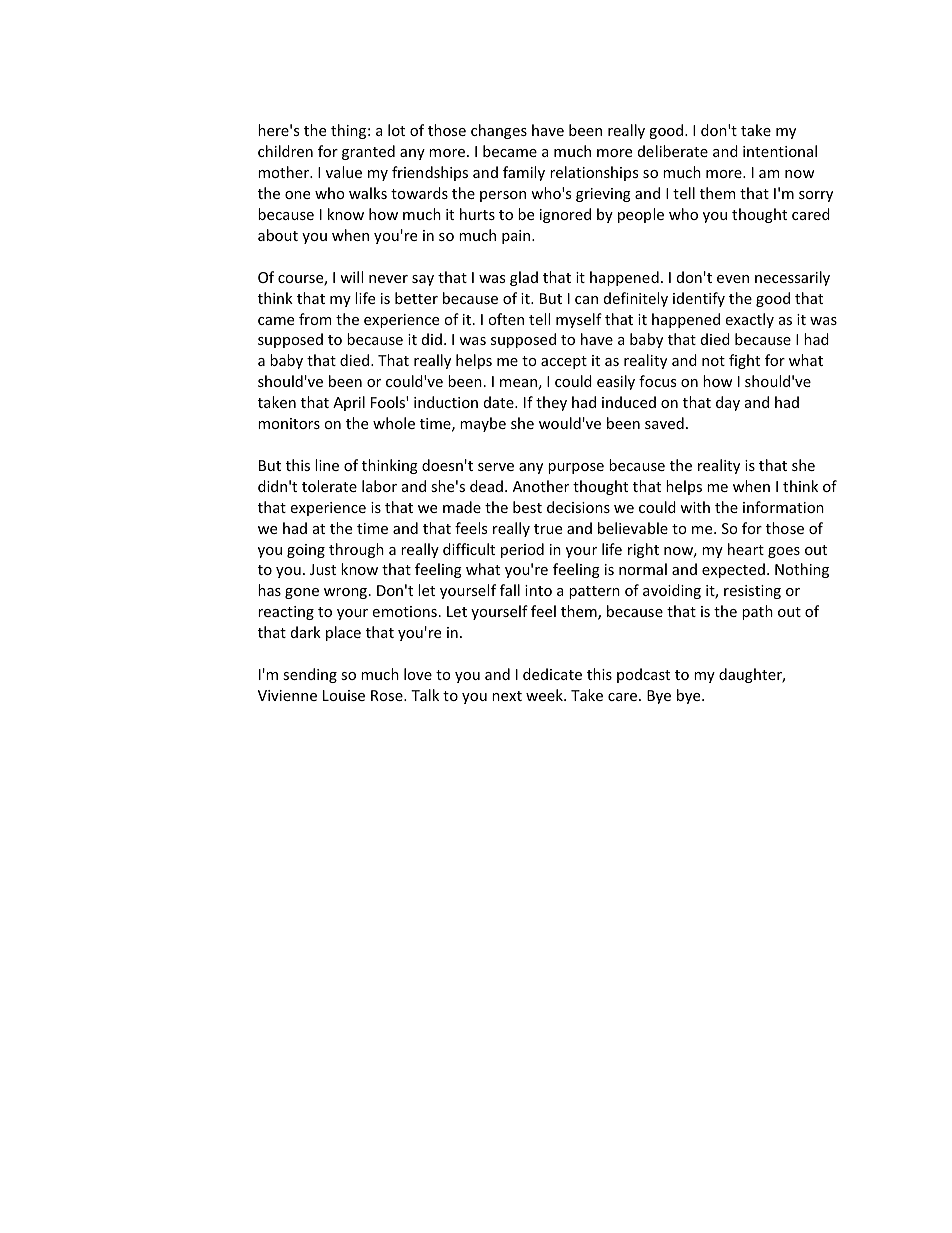 This screenshot has width=952, height=1233. What do you see at coordinates (728, 403) in the screenshot?
I see `day` at bounding box center [728, 403].
